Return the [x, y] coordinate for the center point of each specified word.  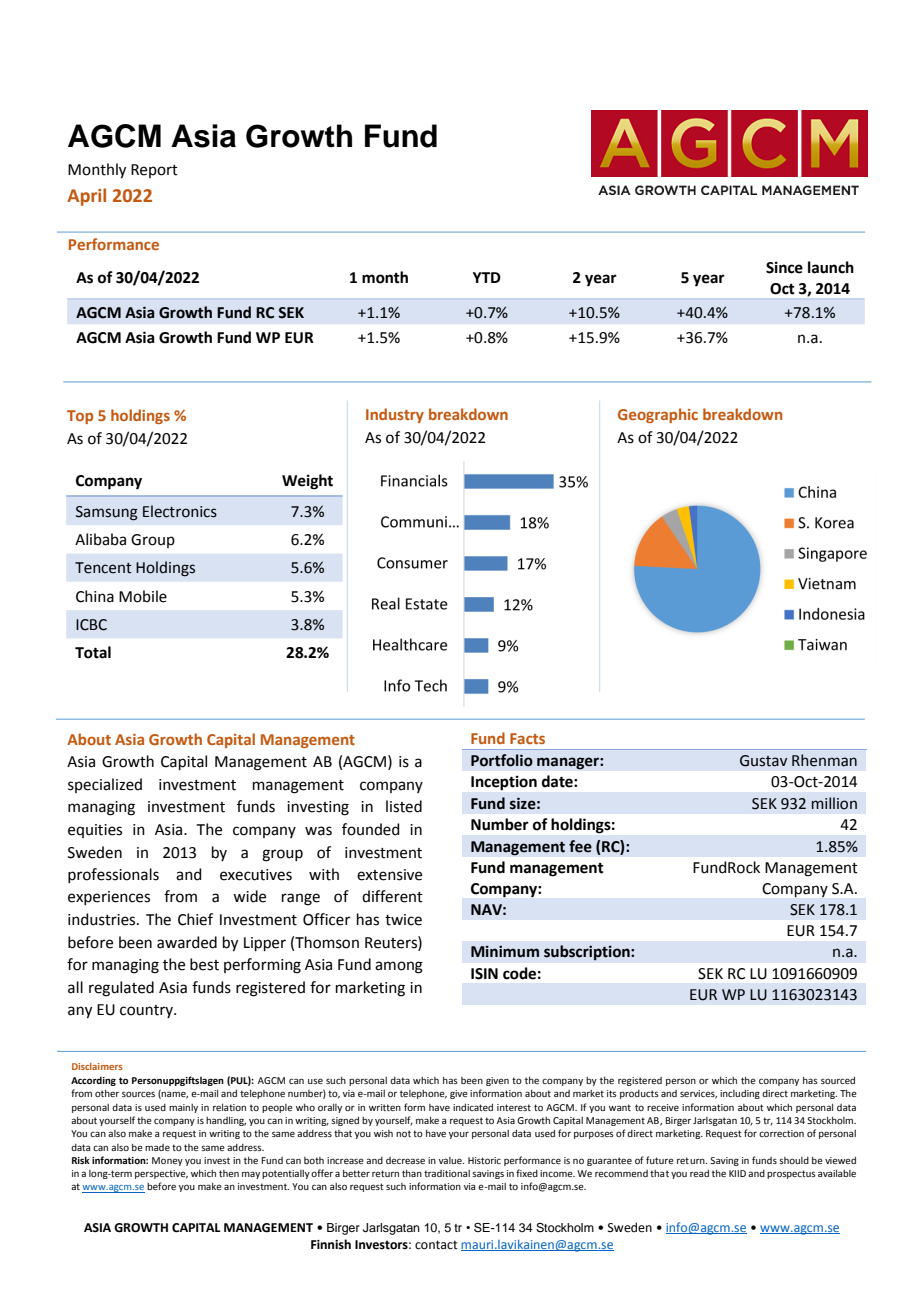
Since [784, 267]
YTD [487, 277]
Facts [527, 738]
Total [93, 652]
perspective [161, 1174]
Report [154, 171]
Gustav [763, 761]
